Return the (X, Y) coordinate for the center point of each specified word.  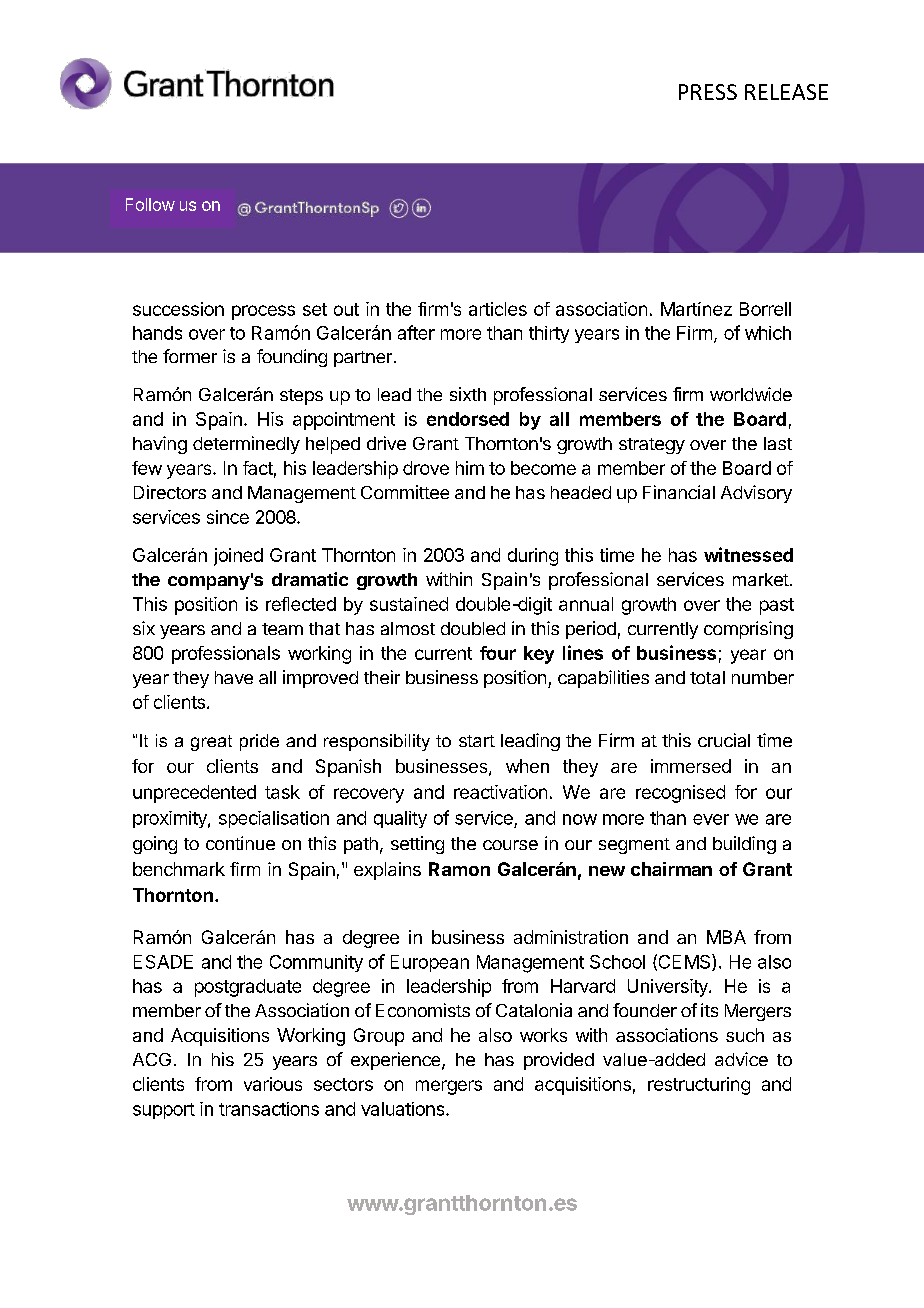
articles (498, 309)
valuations (404, 1109)
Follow (150, 204)
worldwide (751, 394)
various (273, 1084)
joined (238, 557)
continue (240, 843)
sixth (468, 394)
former (190, 356)
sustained (409, 604)
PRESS (708, 92)
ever (711, 819)
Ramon (459, 869)
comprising (748, 630)
